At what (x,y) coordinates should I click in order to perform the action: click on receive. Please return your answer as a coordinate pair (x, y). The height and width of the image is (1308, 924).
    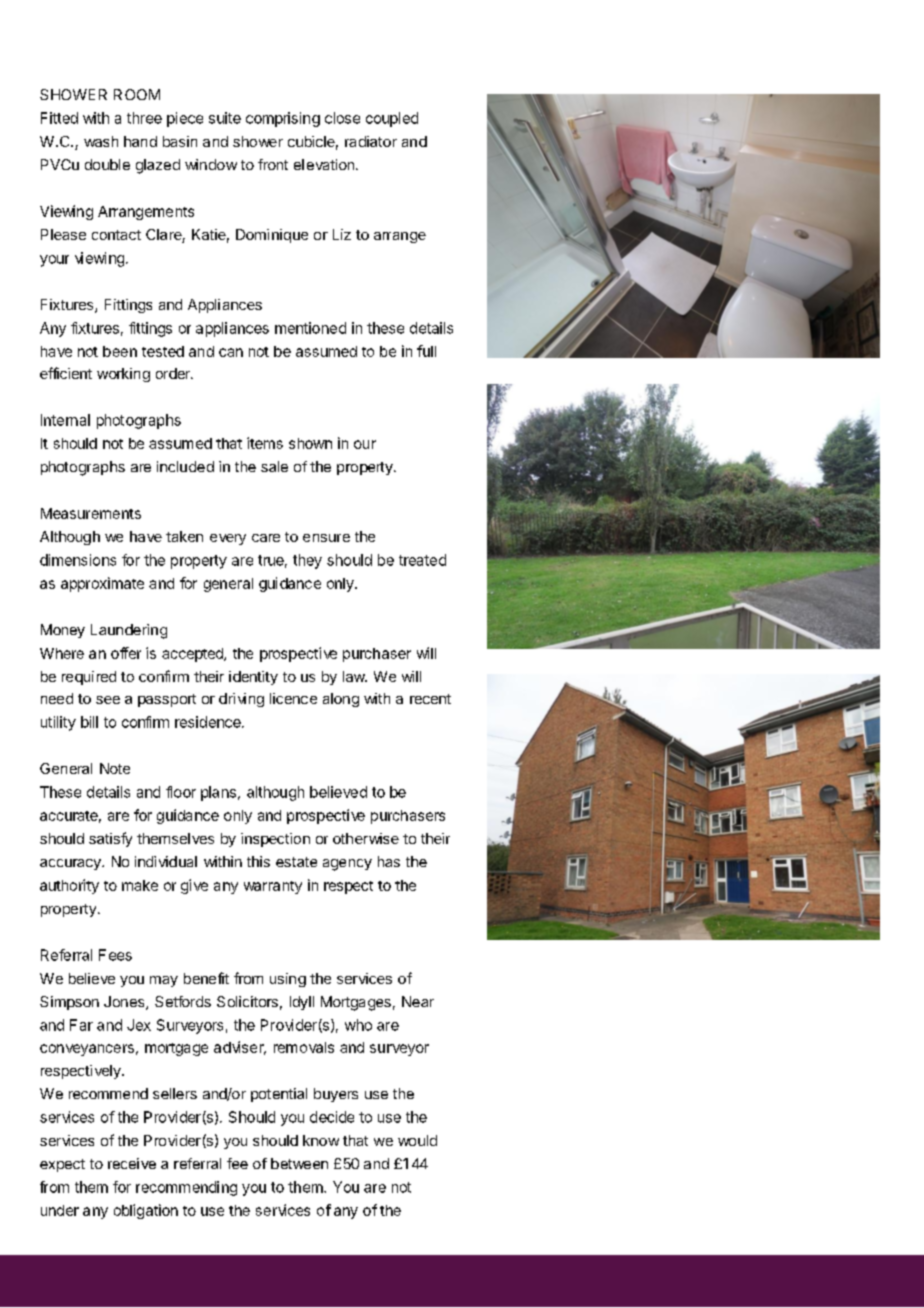
    Looking at the image, I should click on (132, 1163).
